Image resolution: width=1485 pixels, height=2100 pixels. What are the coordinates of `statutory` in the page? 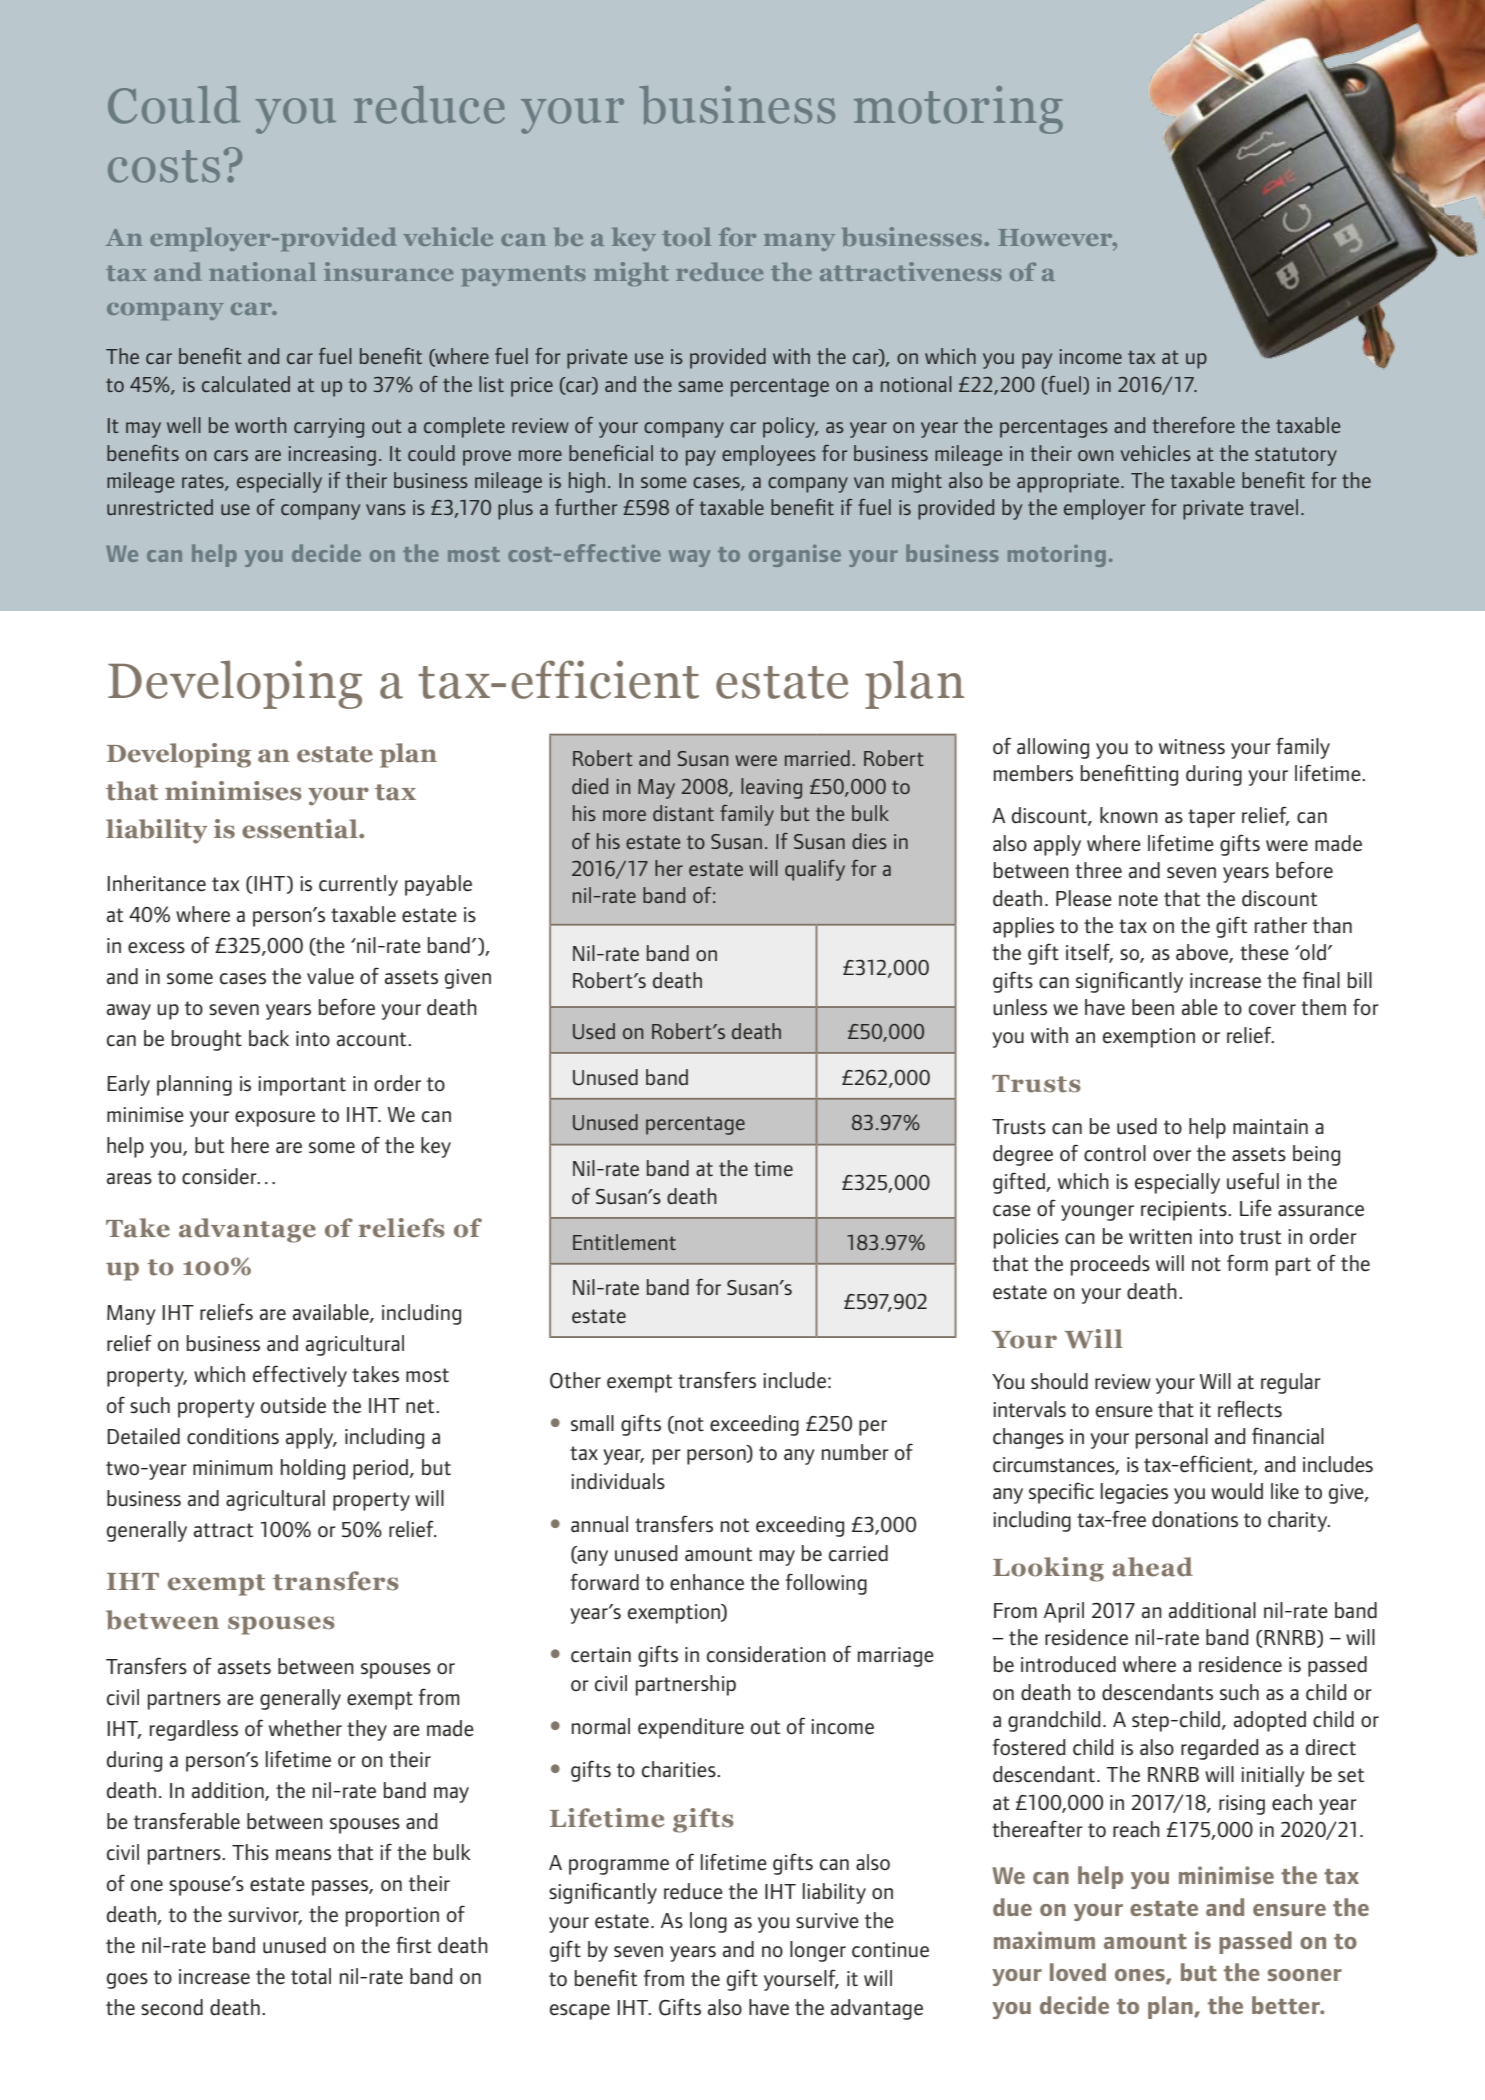 It's located at (1296, 456).
